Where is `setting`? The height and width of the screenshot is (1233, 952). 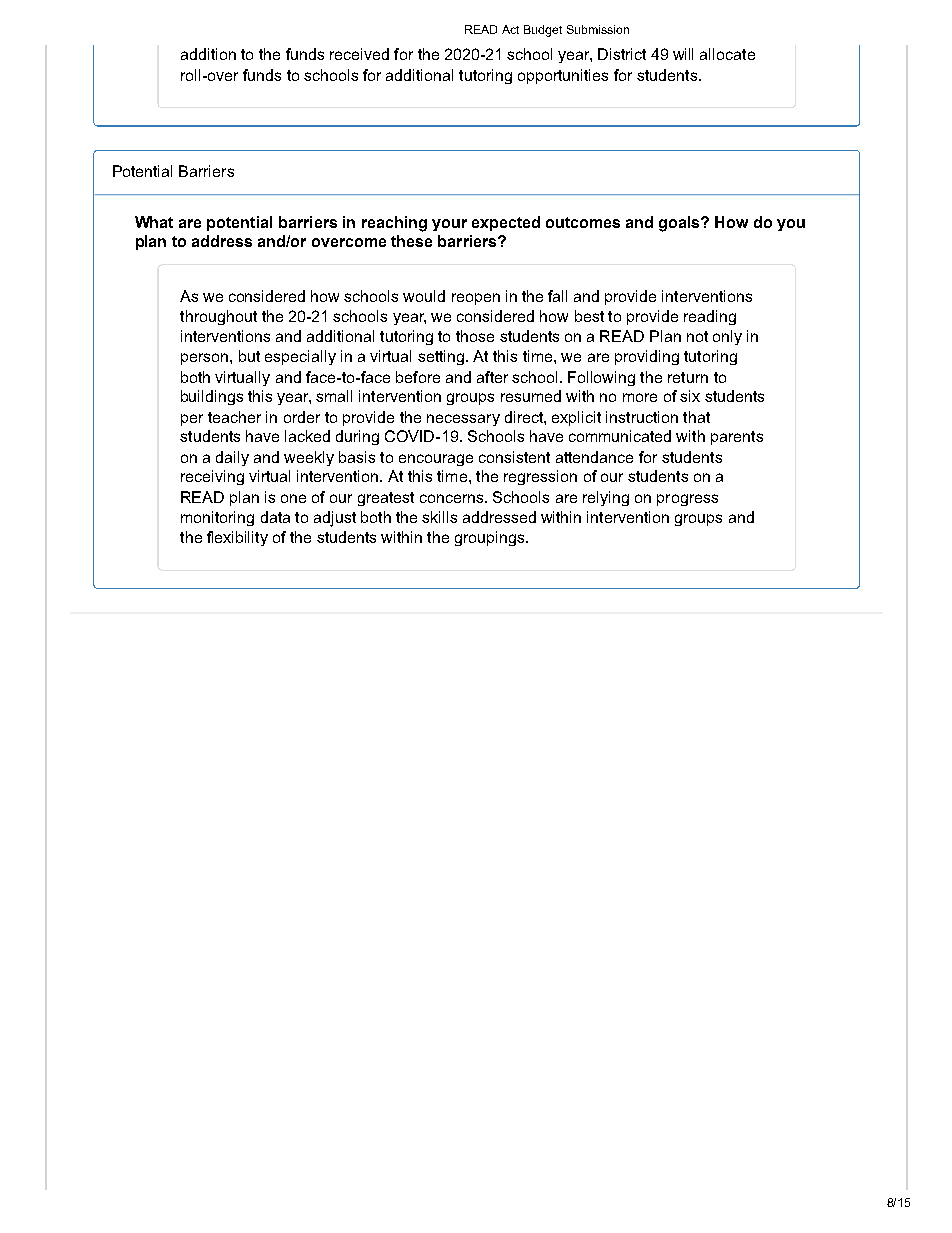
setting is located at coordinates (441, 357).
